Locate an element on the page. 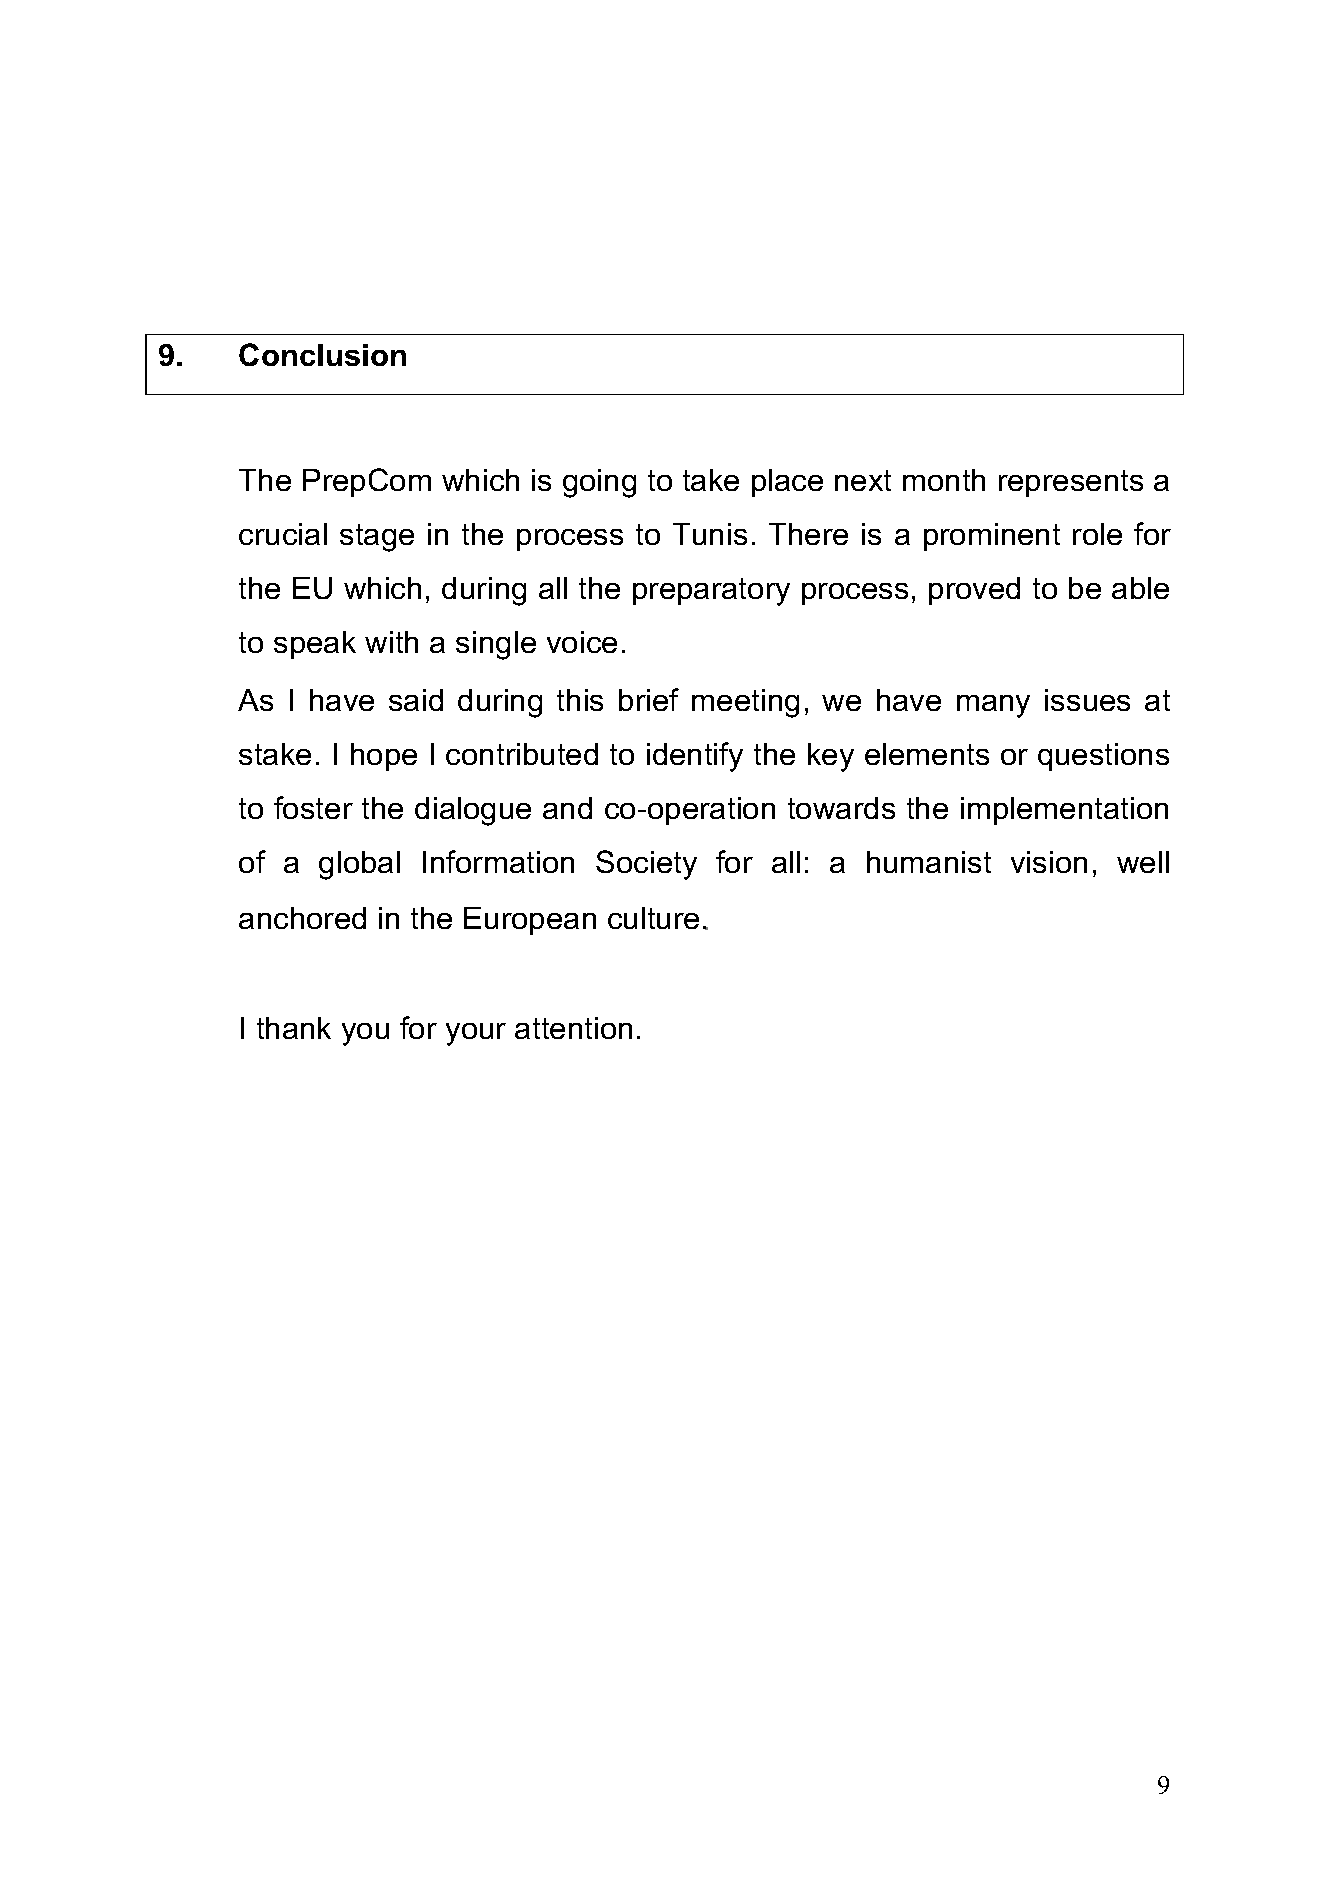 The height and width of the image is (1880, 1329). Conclusion is located at coordinates (322, 354).
